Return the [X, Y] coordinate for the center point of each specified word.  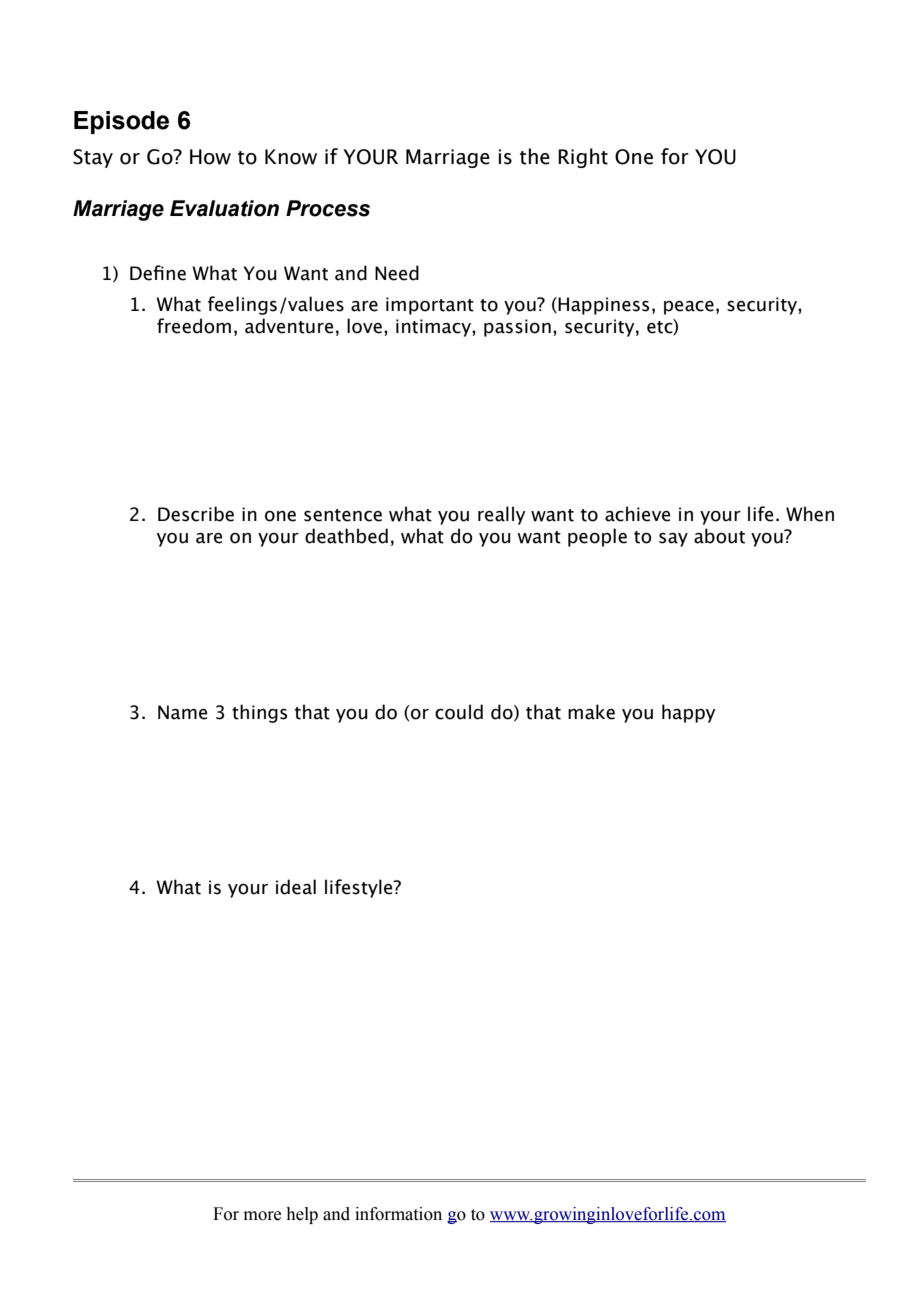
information [398, 1214]
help [302, 1215]
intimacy [434, 328]
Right [583, 158]
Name [182, 712]
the [535, 156]
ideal [296, 887]
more [262, 1216]
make [591, 712]
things [259, 713]
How [210, 157]
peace [689, 308]
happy [689, 713]
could [459, 712]
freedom [194, 326]
